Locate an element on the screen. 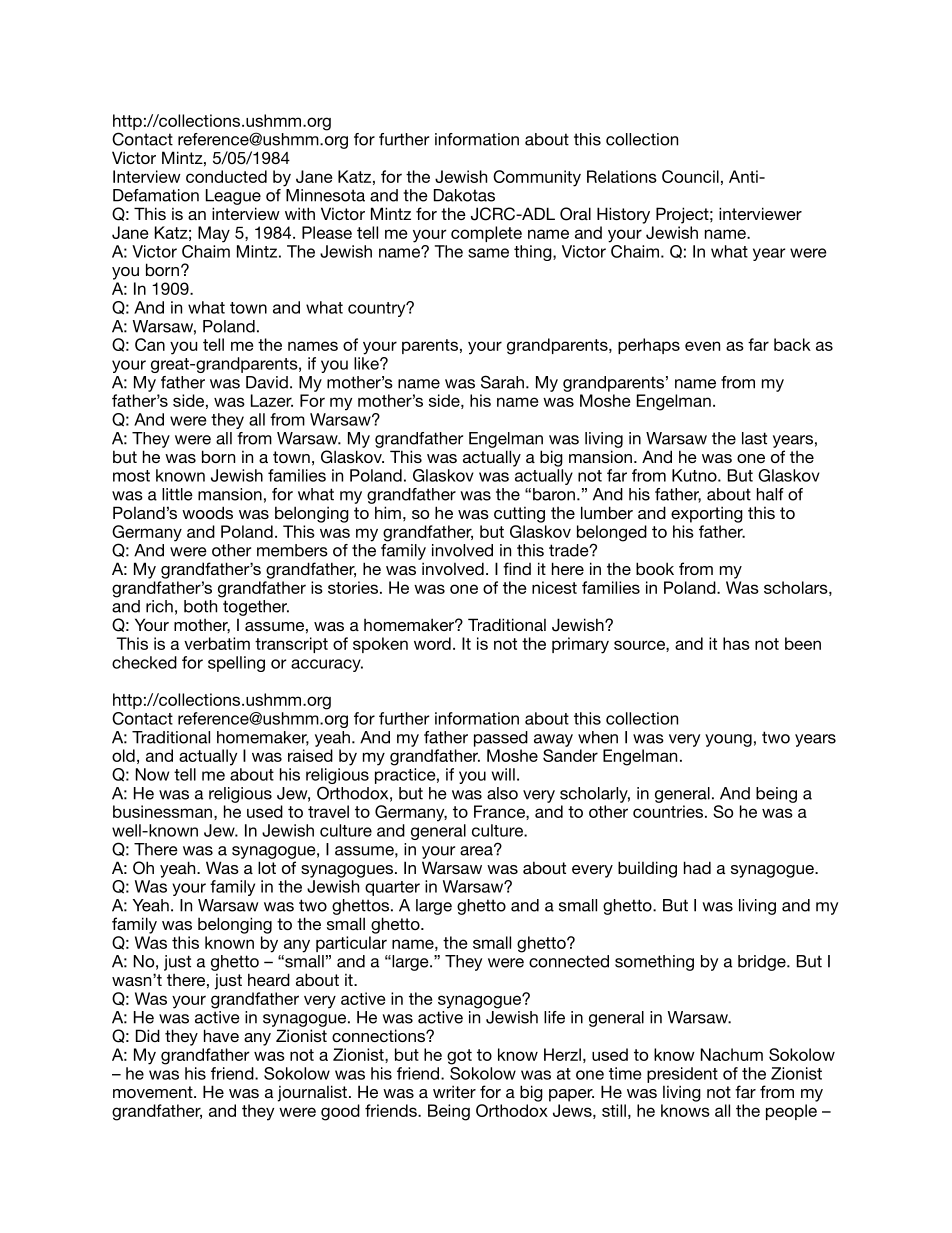  writer is located at coordinates (454, 1091).
